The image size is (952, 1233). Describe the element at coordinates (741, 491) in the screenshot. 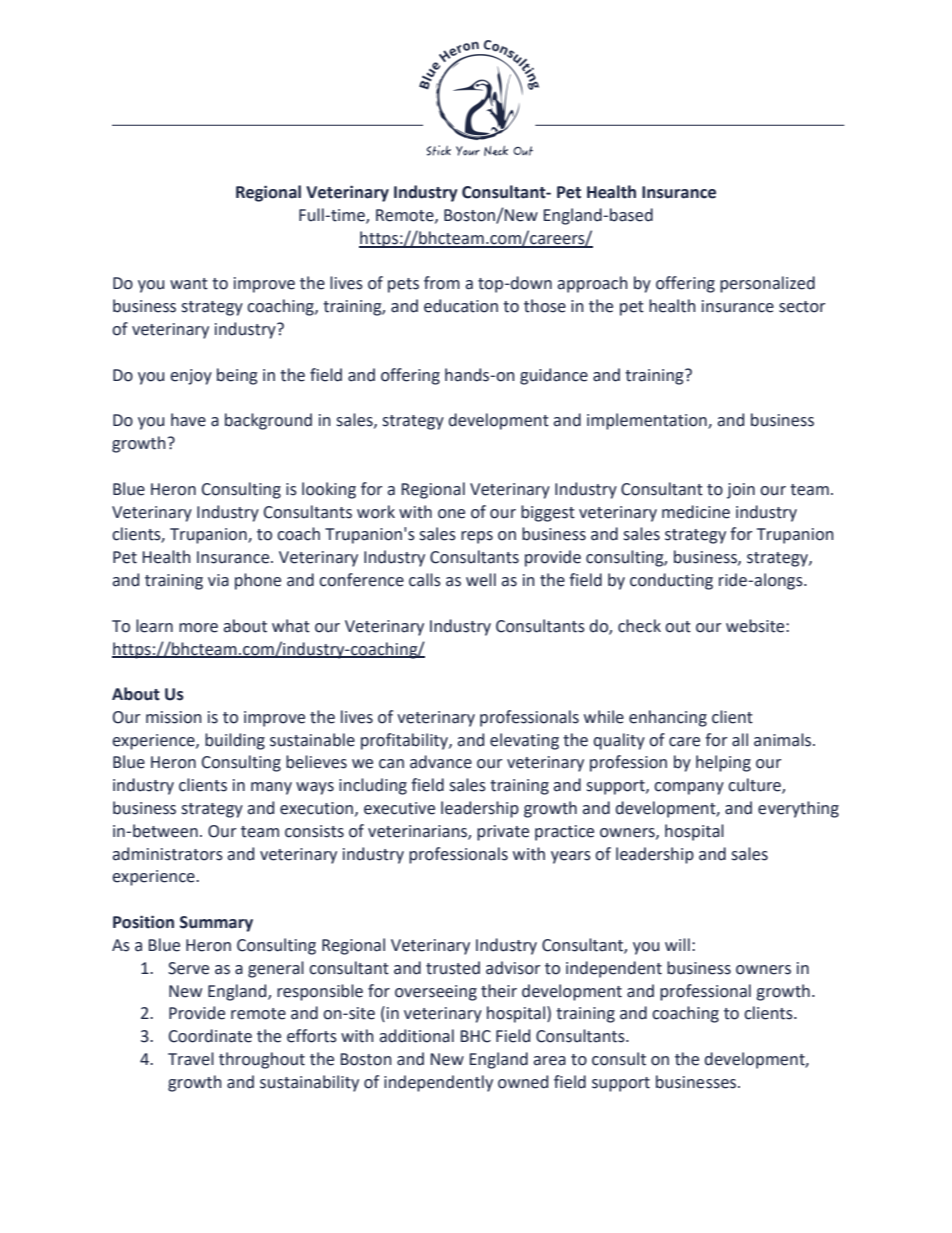

I see `join` at that location.
